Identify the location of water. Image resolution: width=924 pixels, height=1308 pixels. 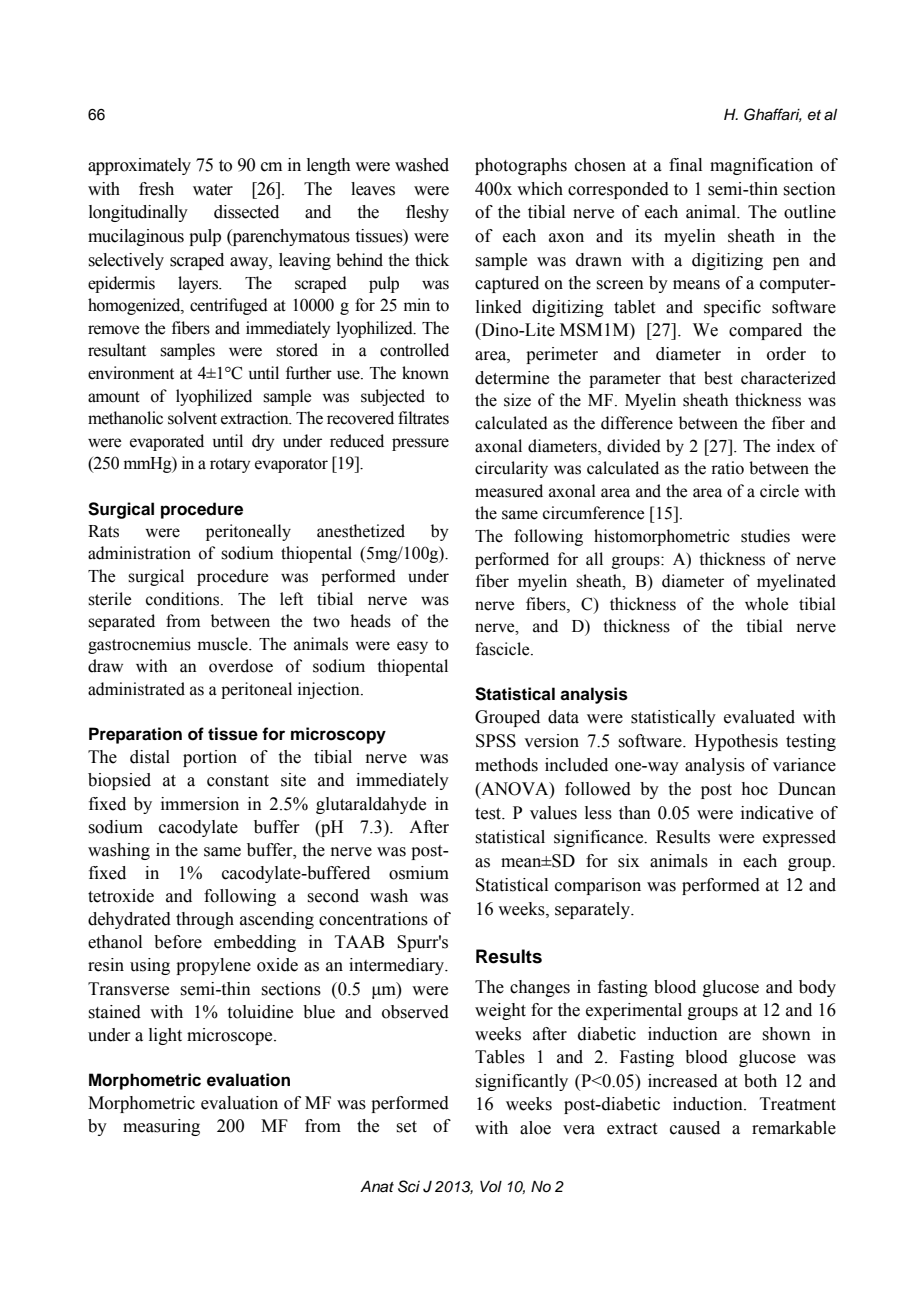
(213, 190).
